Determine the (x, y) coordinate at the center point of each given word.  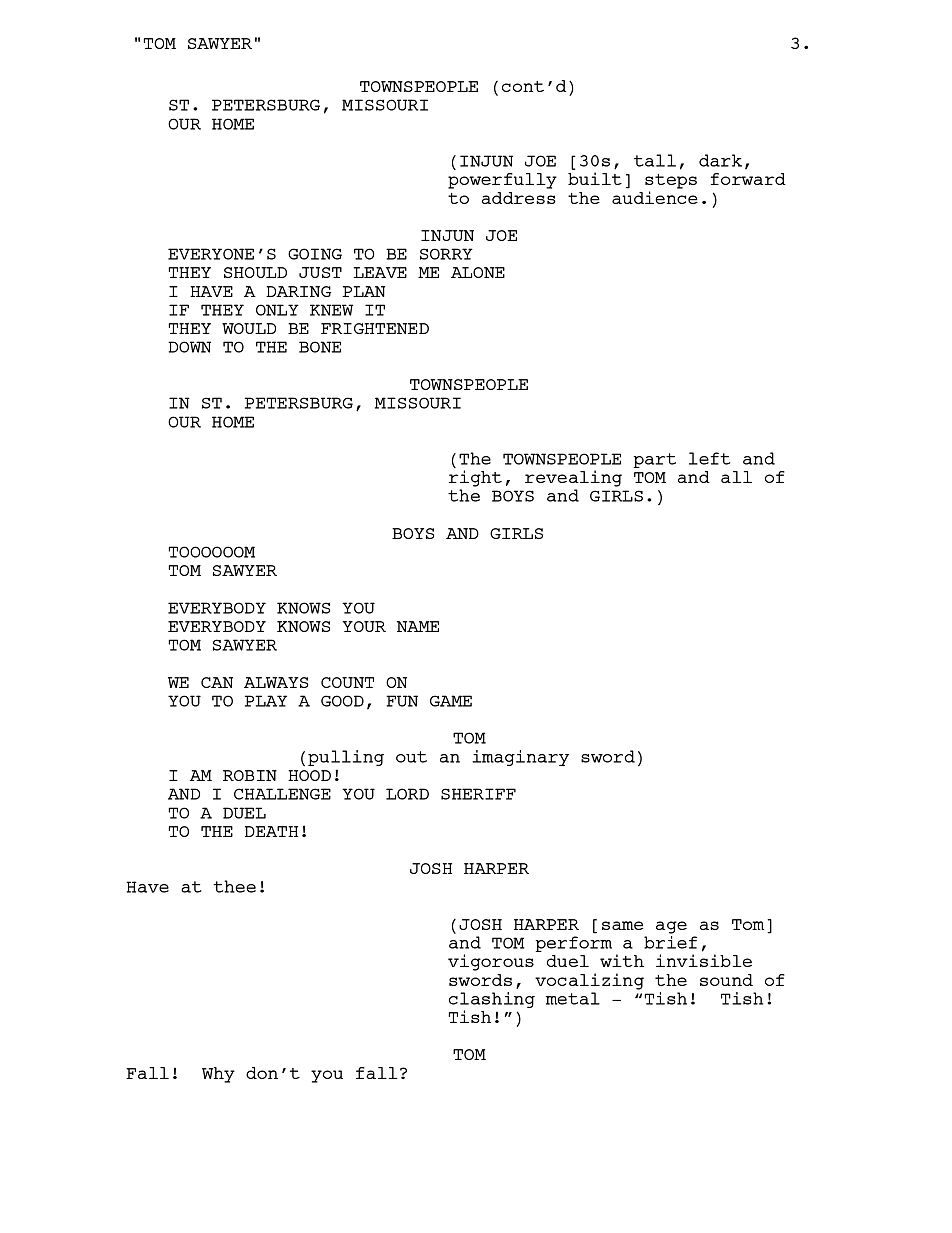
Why (218, 1075)
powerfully (502, 181)
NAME (418, 626)
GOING (315, 254)
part (654, 460)
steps (671, 181)
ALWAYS (276, 682)
